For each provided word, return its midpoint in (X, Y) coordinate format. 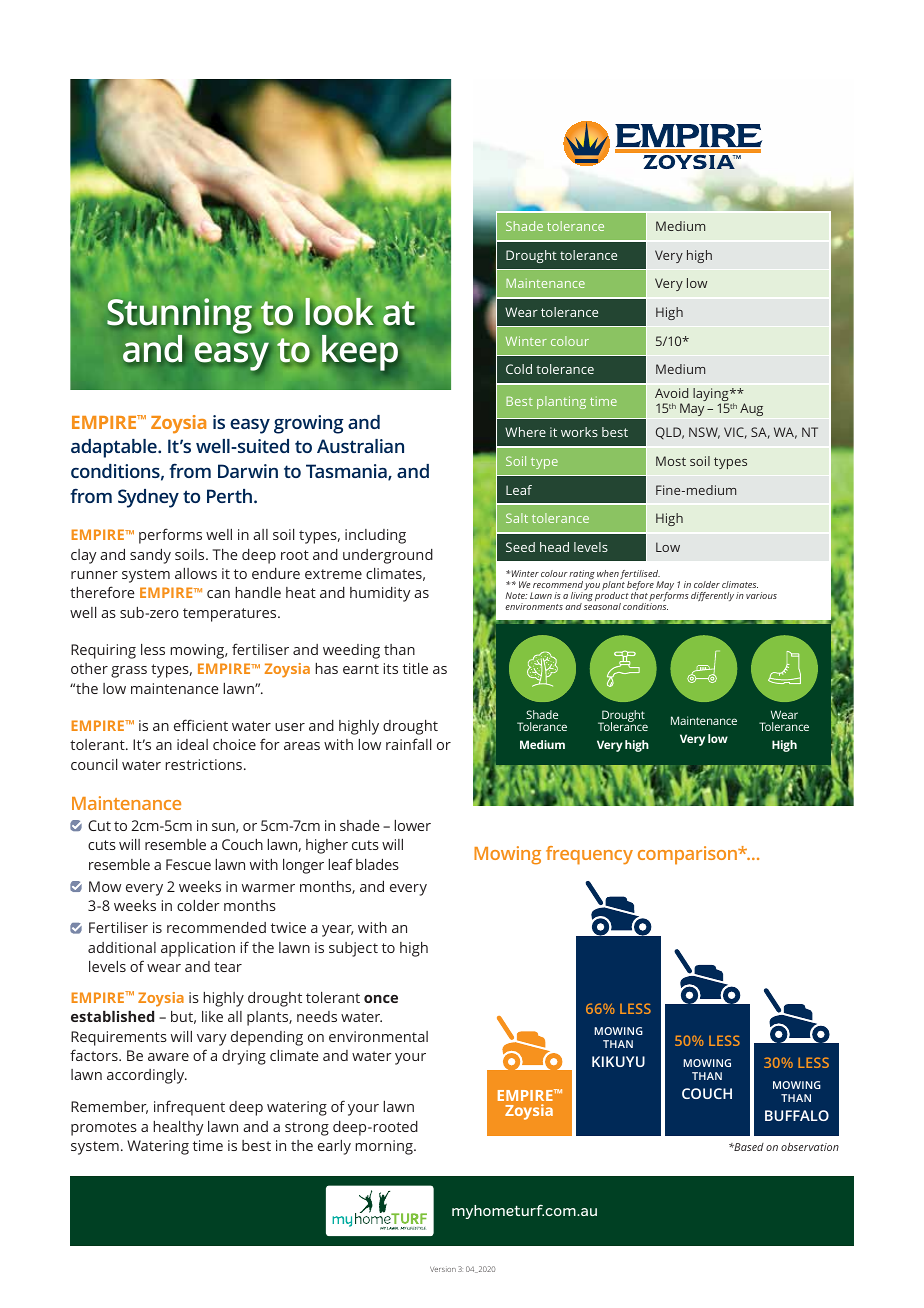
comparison (689, 855)
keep (360, 353)
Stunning (179, 317)
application (198, 949)
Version (443, 1269)
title (415, 668)
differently (712, 596)
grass (129, 672)
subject (353, 949)
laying (712, 396)
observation (810, 1147)
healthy (178, 1128)
